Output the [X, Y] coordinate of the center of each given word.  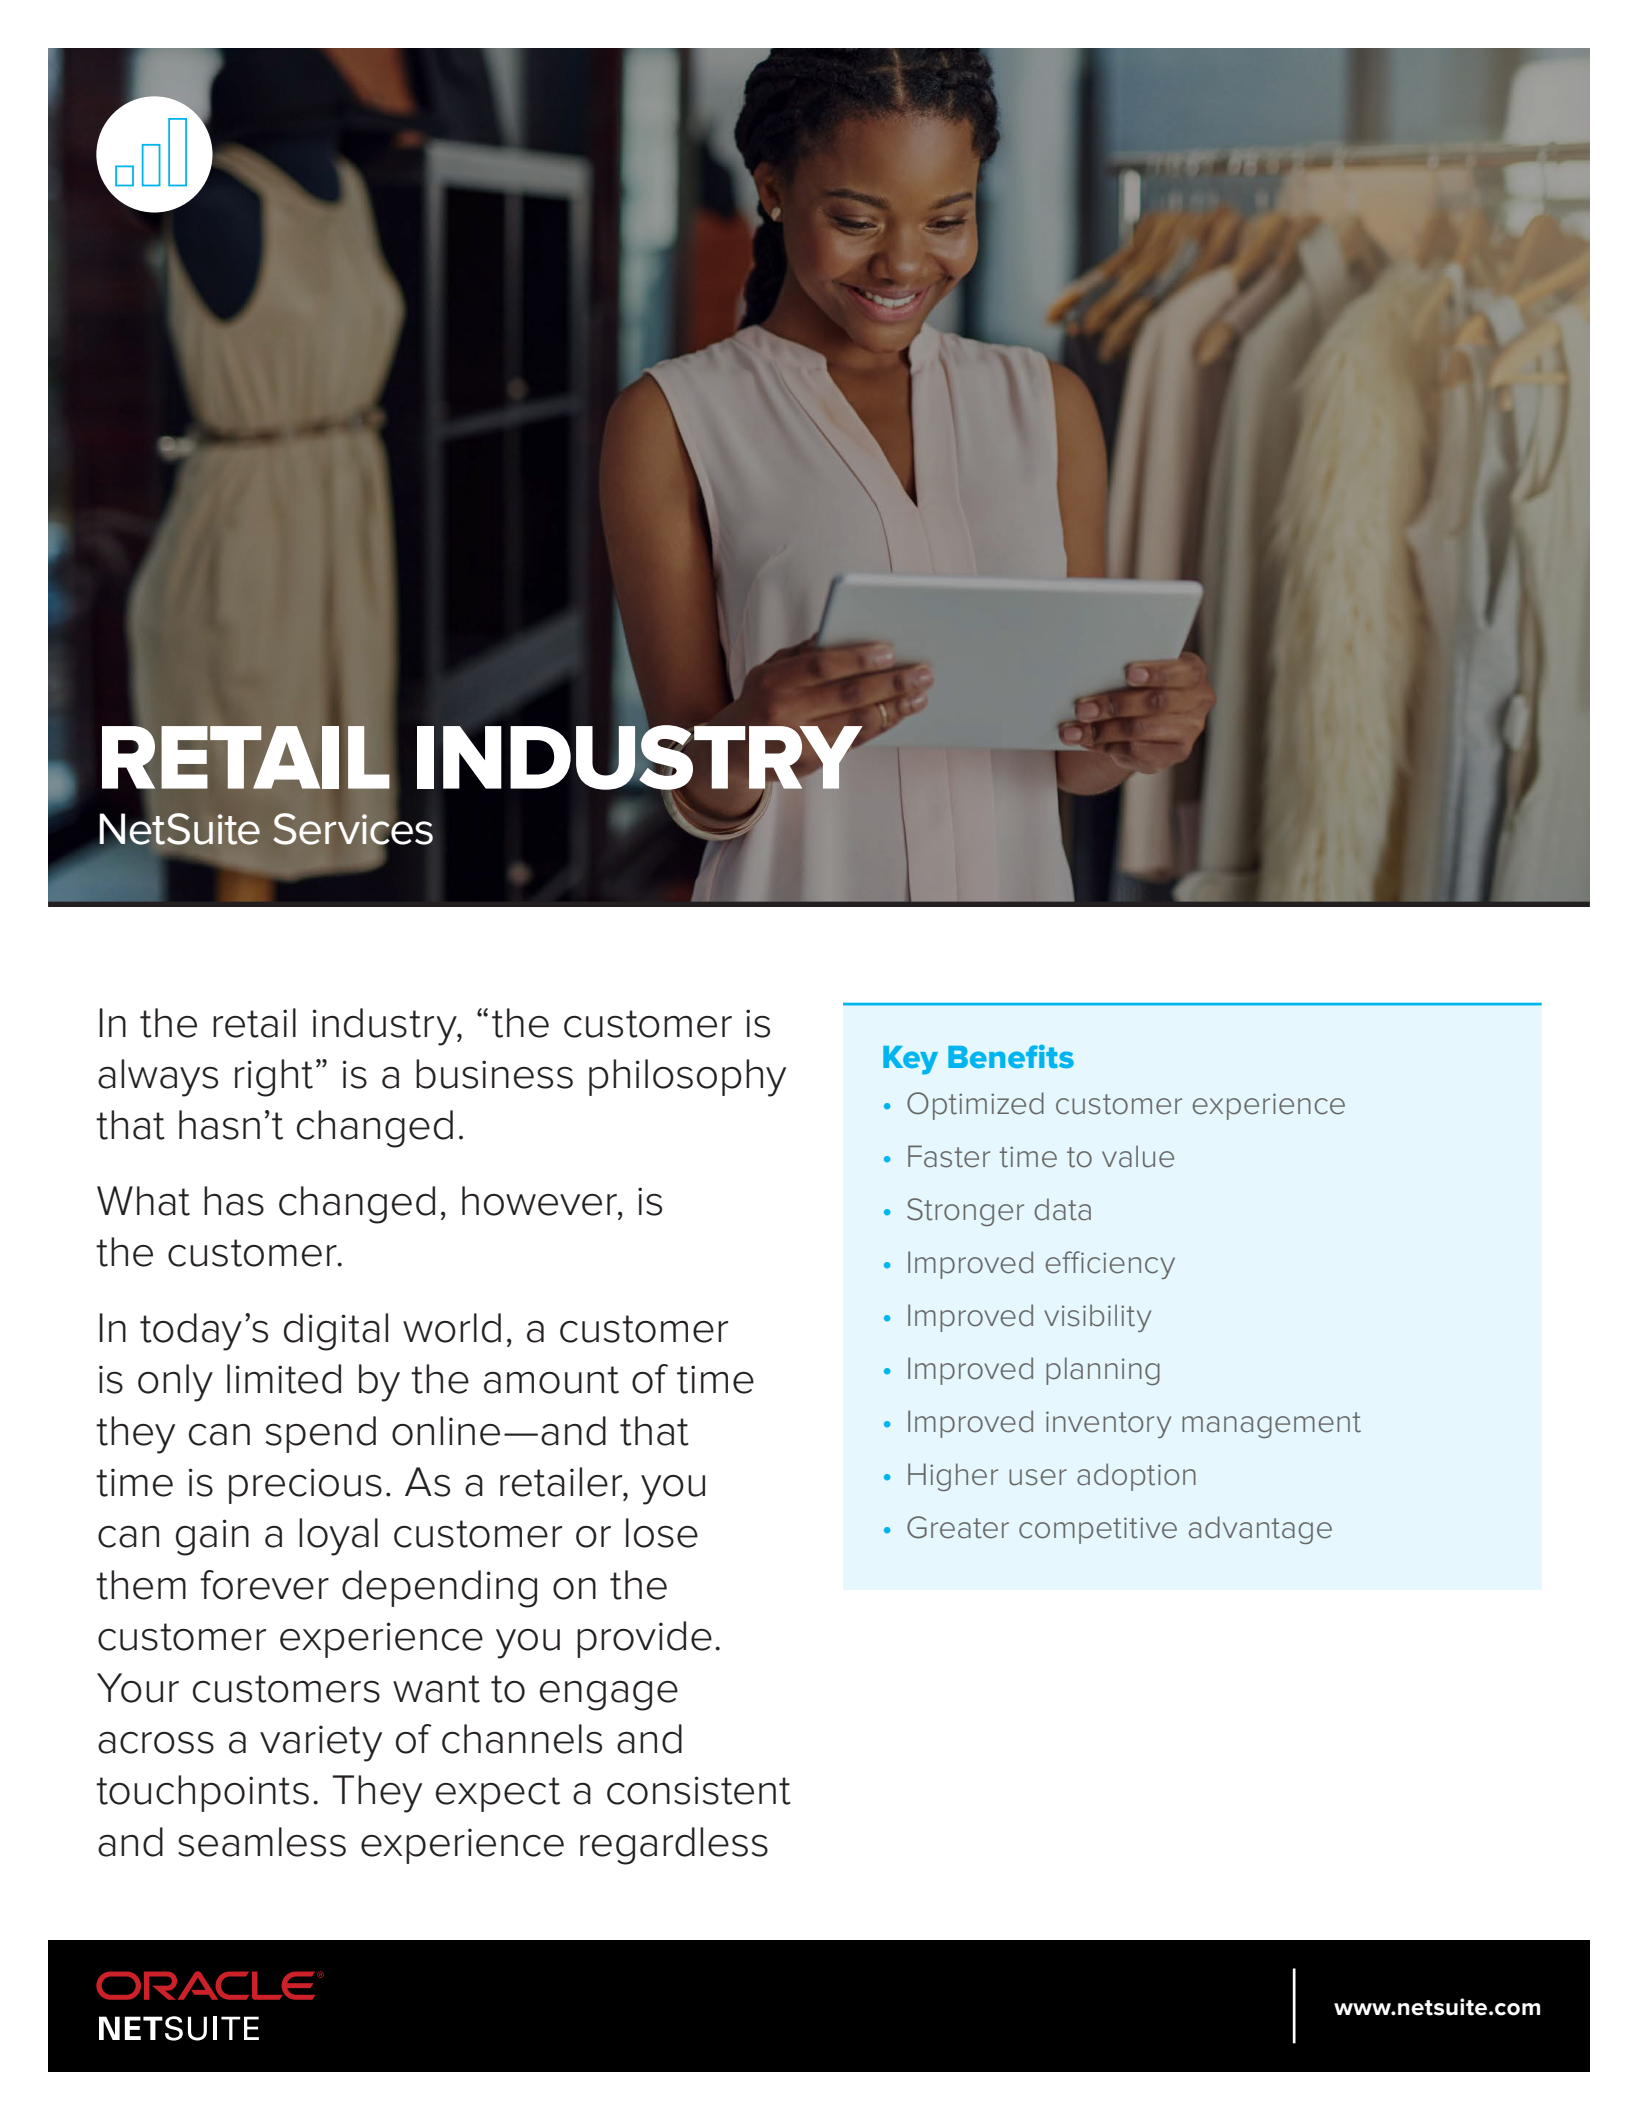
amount [551, 1380]
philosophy [687, 1078]
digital [336, 1332]
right [274, 1078]
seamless [262, 1842]
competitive [1098, 1530]
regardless [674, 1846]
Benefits [1011, 1056]
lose [662, 1533]
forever [264, 1585]
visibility [1097, 1318]
